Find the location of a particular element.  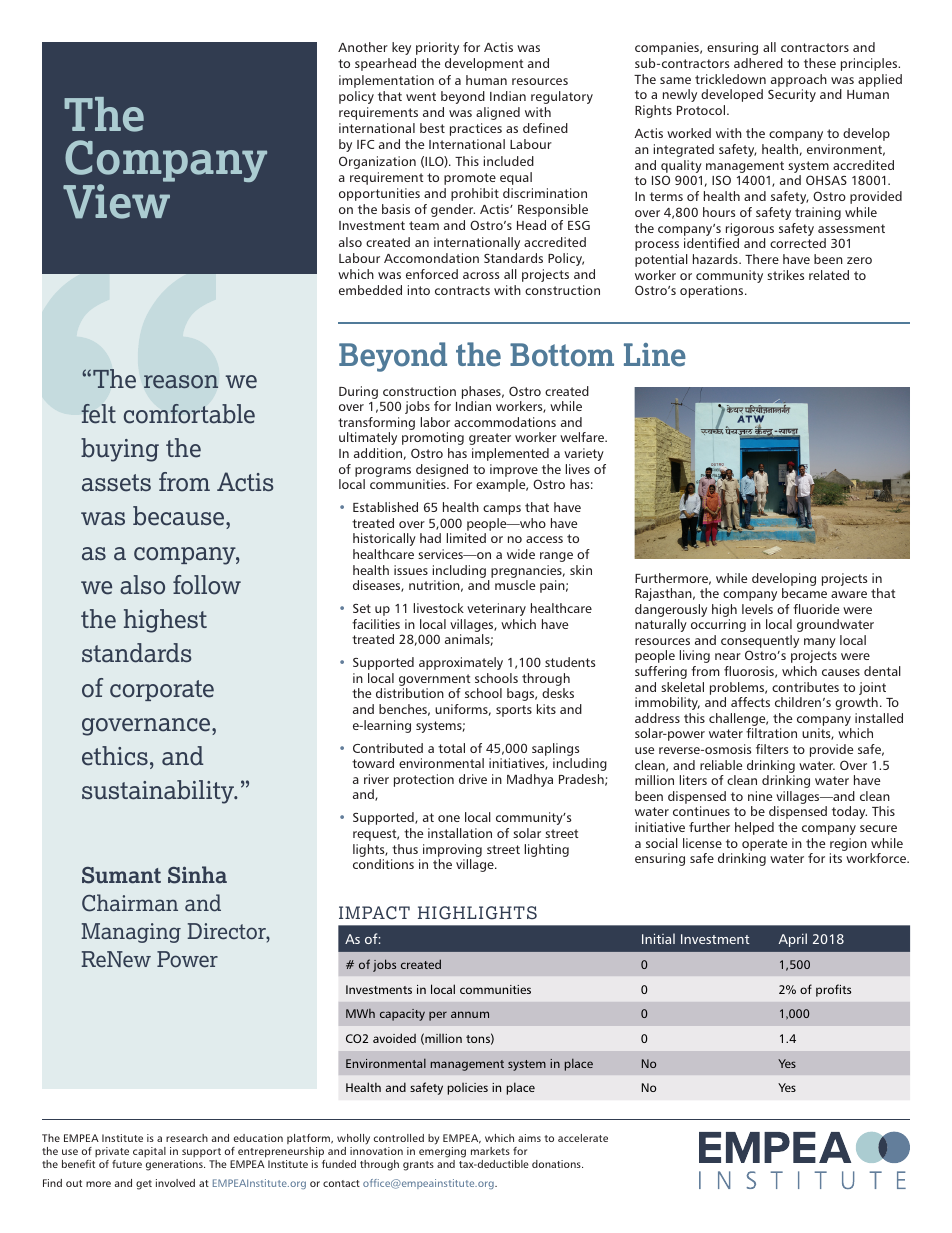

follow is located at coordinates (207, 585).
